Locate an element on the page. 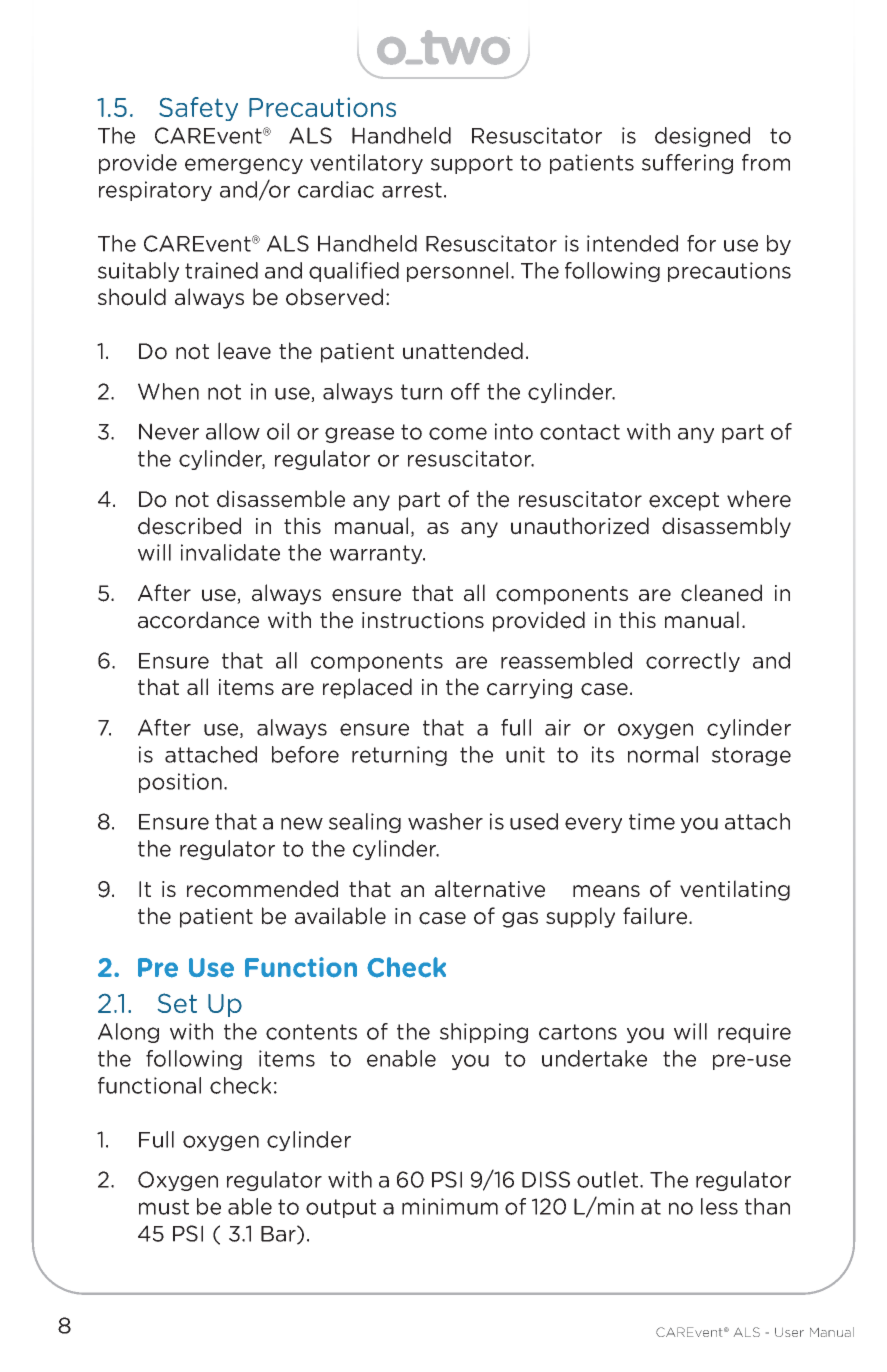 The height and width of the document is (1372, 887). designed is located at coordinates (702, 137).
